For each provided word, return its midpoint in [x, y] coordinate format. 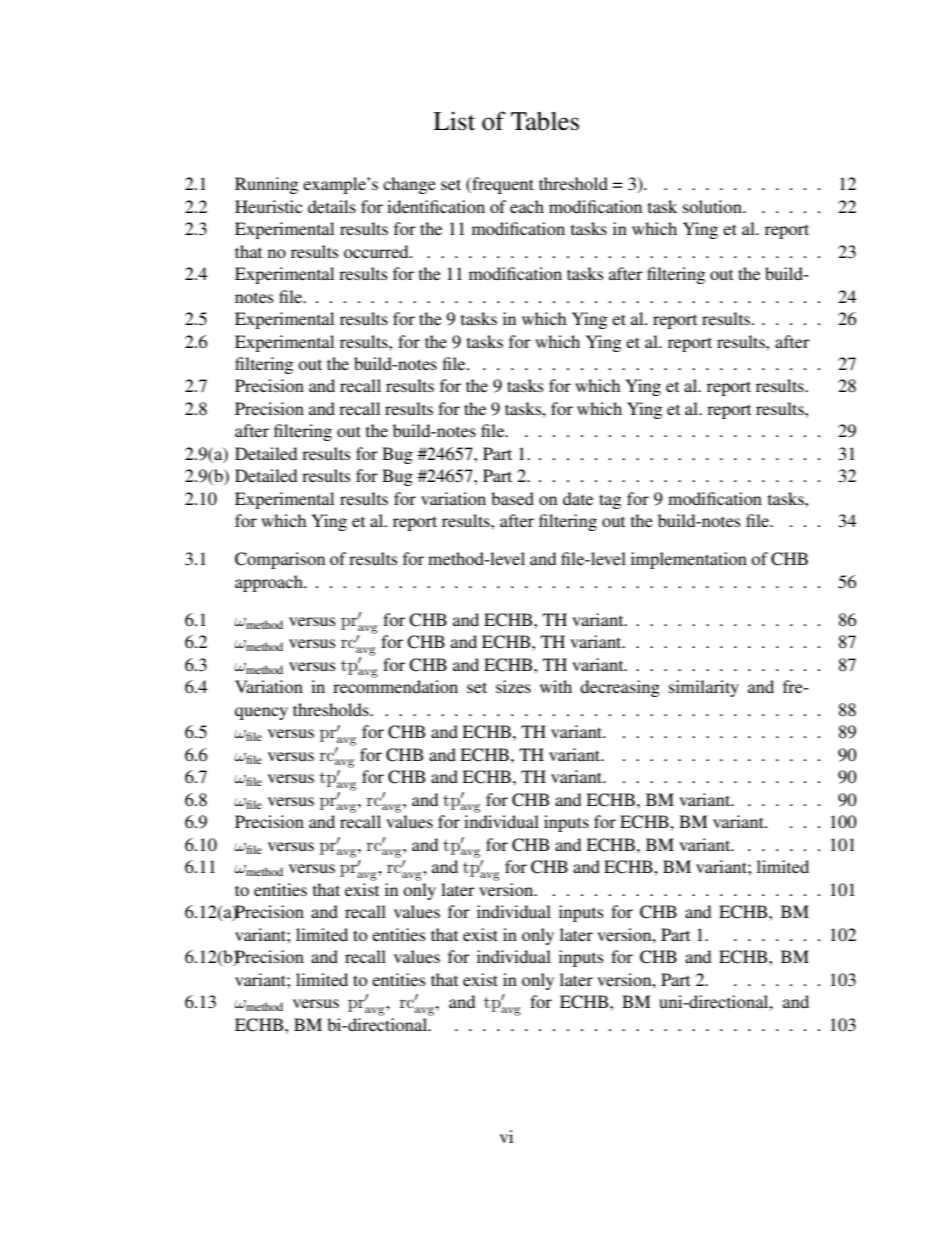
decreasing [620, 688]
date [578, 498]
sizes [513, 686]
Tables [545, 121]
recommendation [395, 686]
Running [266, 185]
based [512, 498]
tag [610, 501]
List [454, 121]
